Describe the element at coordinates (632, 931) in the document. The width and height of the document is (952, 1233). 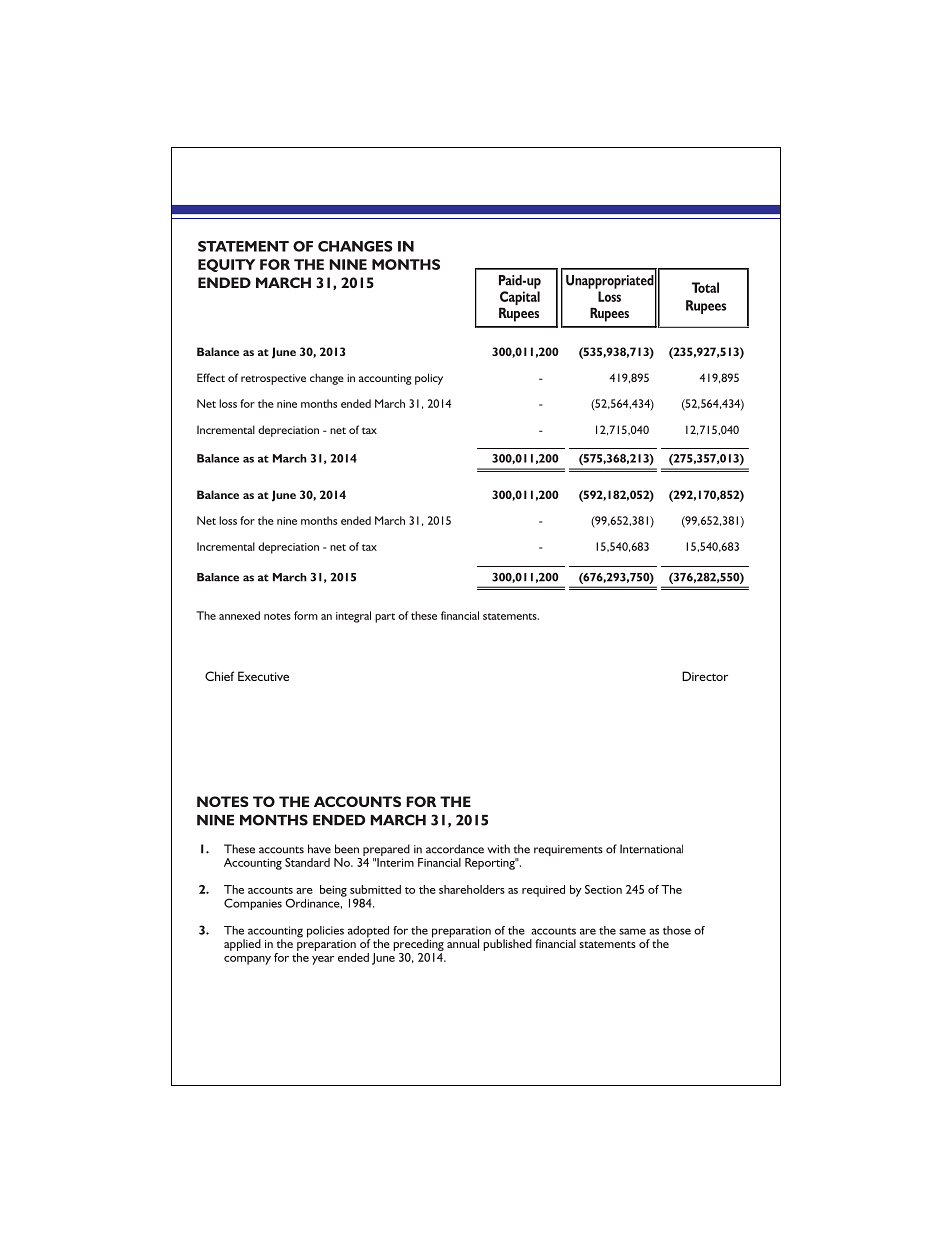
I see `same` at that location.
